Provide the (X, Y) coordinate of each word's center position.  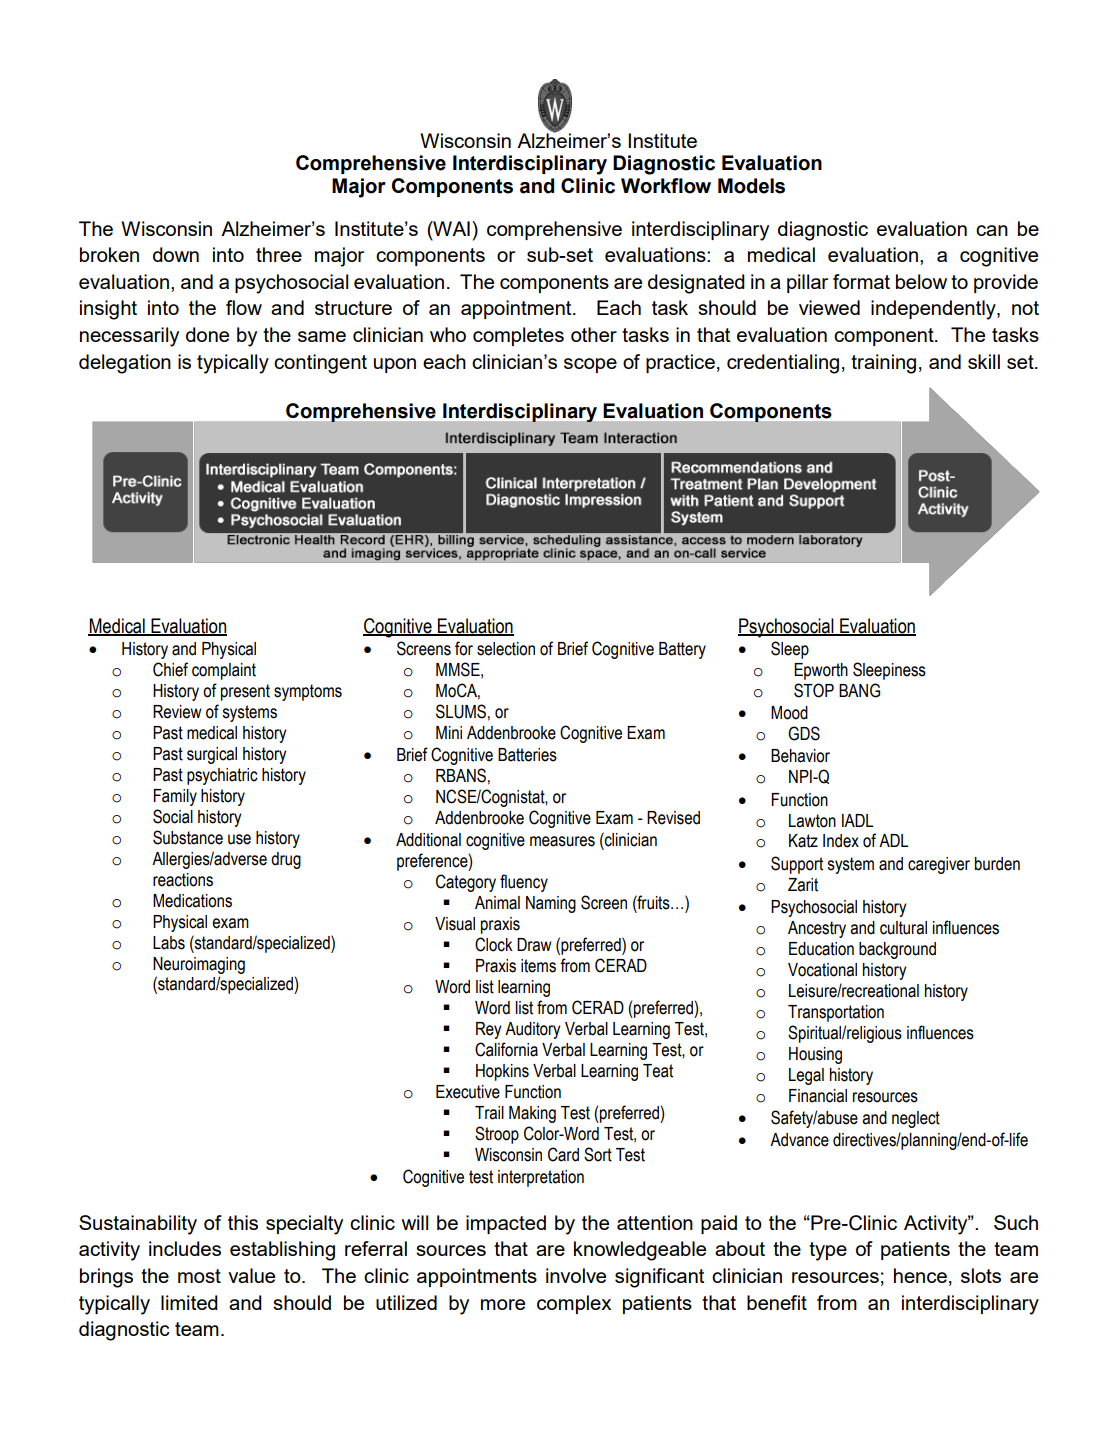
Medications (192, 901)
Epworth (821, 671)
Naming (551, 904)
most (199, 1276)
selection (506, 649)
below (921, 281)
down (176, 254)
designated (696, 284)
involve (576, 1275)
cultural (903, 928)
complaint (224, 671)
